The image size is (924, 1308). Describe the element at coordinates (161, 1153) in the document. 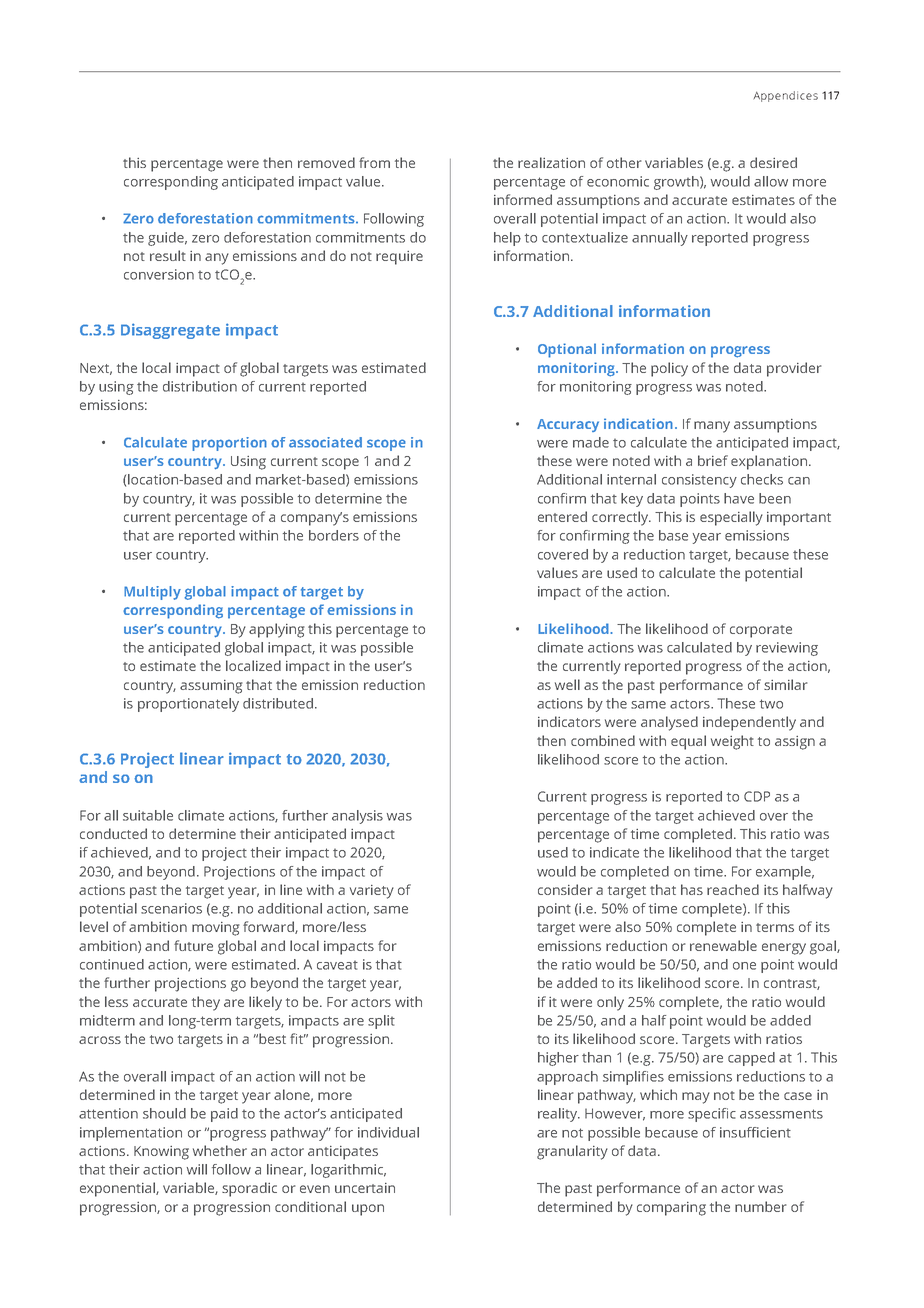

I see `Knowing` at that location.
